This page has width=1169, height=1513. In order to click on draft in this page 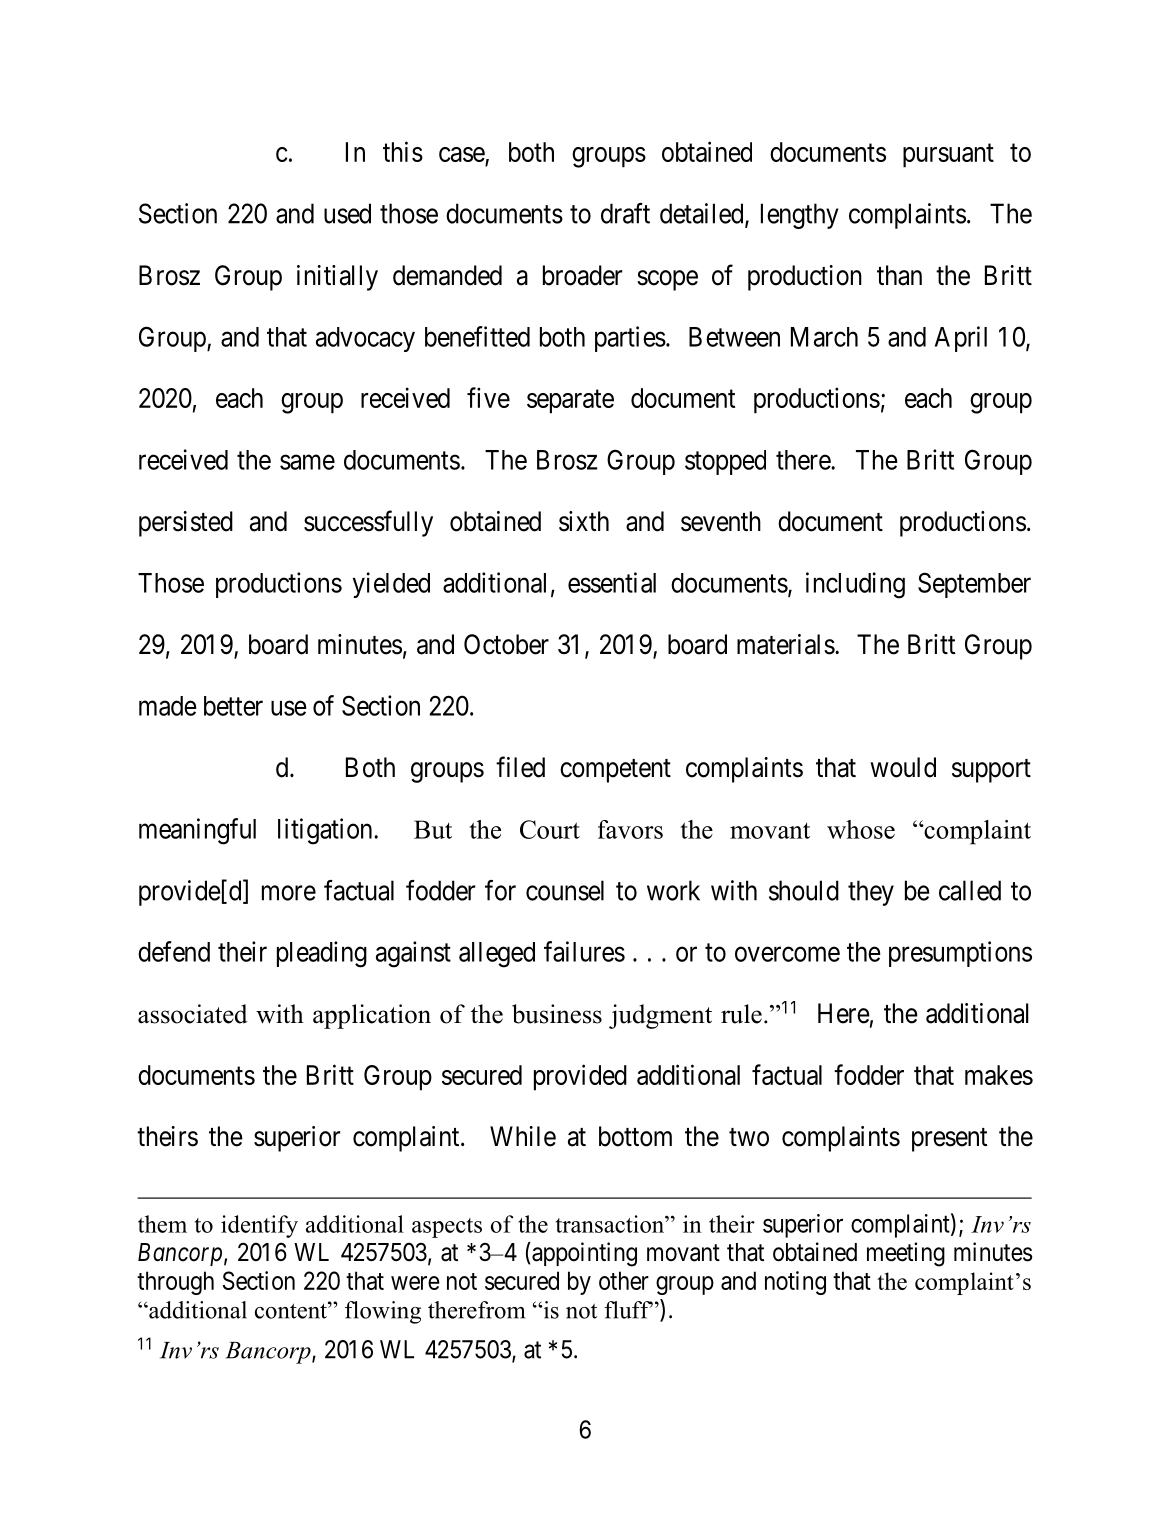, I will do `click(625, 213)`.
